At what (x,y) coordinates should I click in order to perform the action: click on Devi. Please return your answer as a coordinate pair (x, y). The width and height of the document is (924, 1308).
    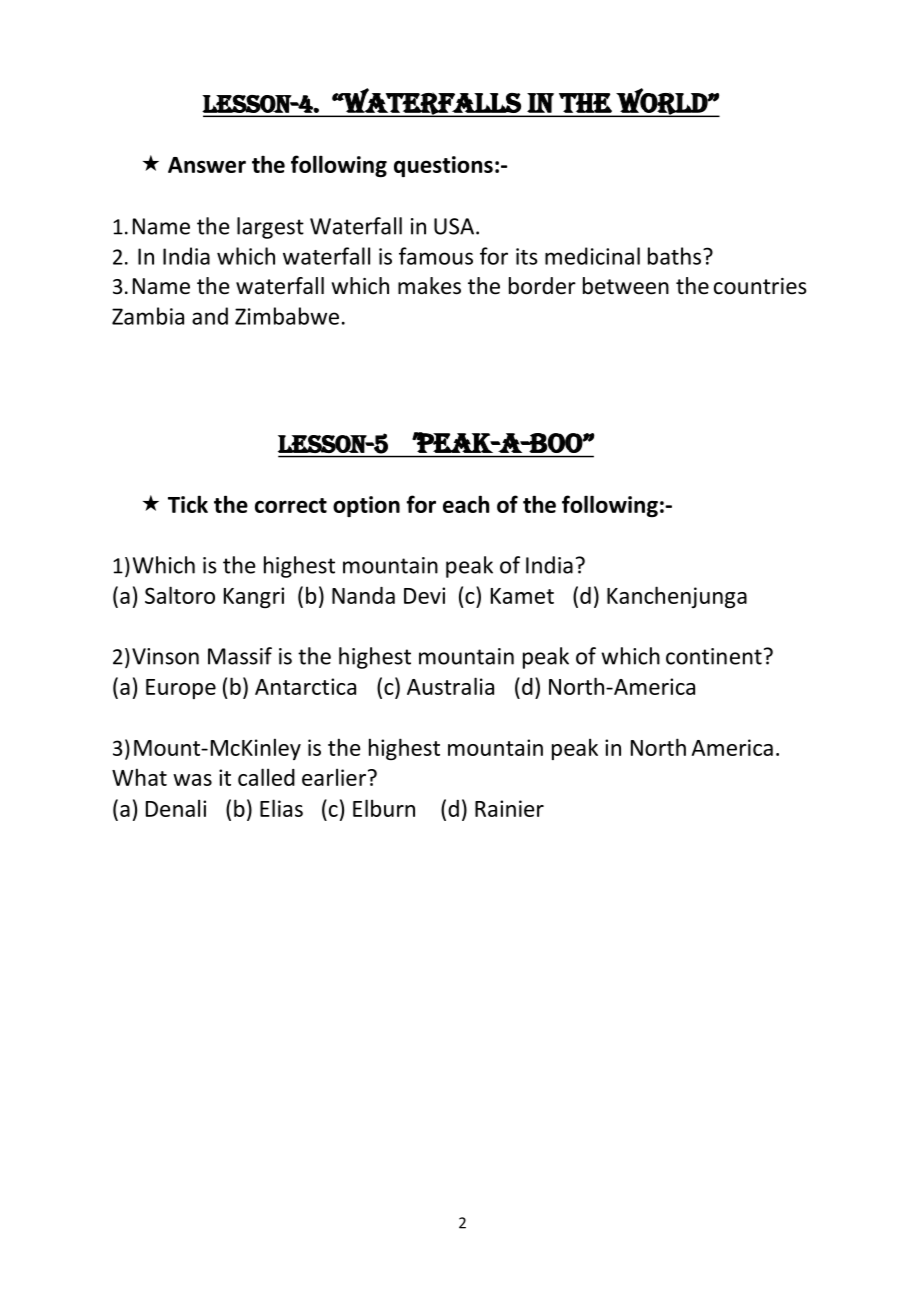
    Looking at the image, I should click on (424, 595).
